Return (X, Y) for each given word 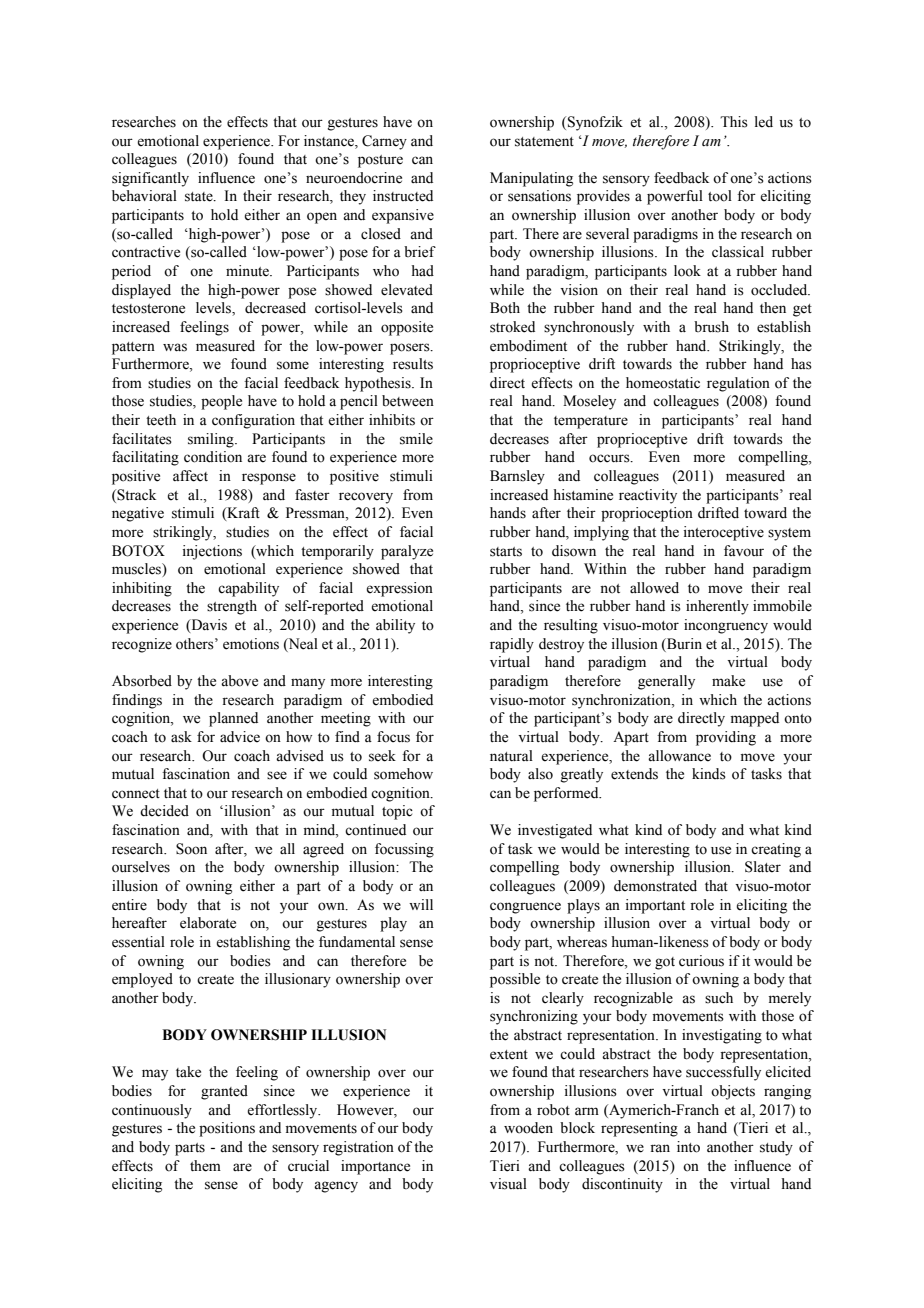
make (728, 681)
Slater (763, 867)
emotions (251, 644)
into (688, 1147)
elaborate (208, 923)
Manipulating (531, 179)
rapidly (512, 645)
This (734, 122)
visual (508, 1184)
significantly (150, 179)
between (408, 401)
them (205, 1166)
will (421, 904)
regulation (738, 384)
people (221, 402)
